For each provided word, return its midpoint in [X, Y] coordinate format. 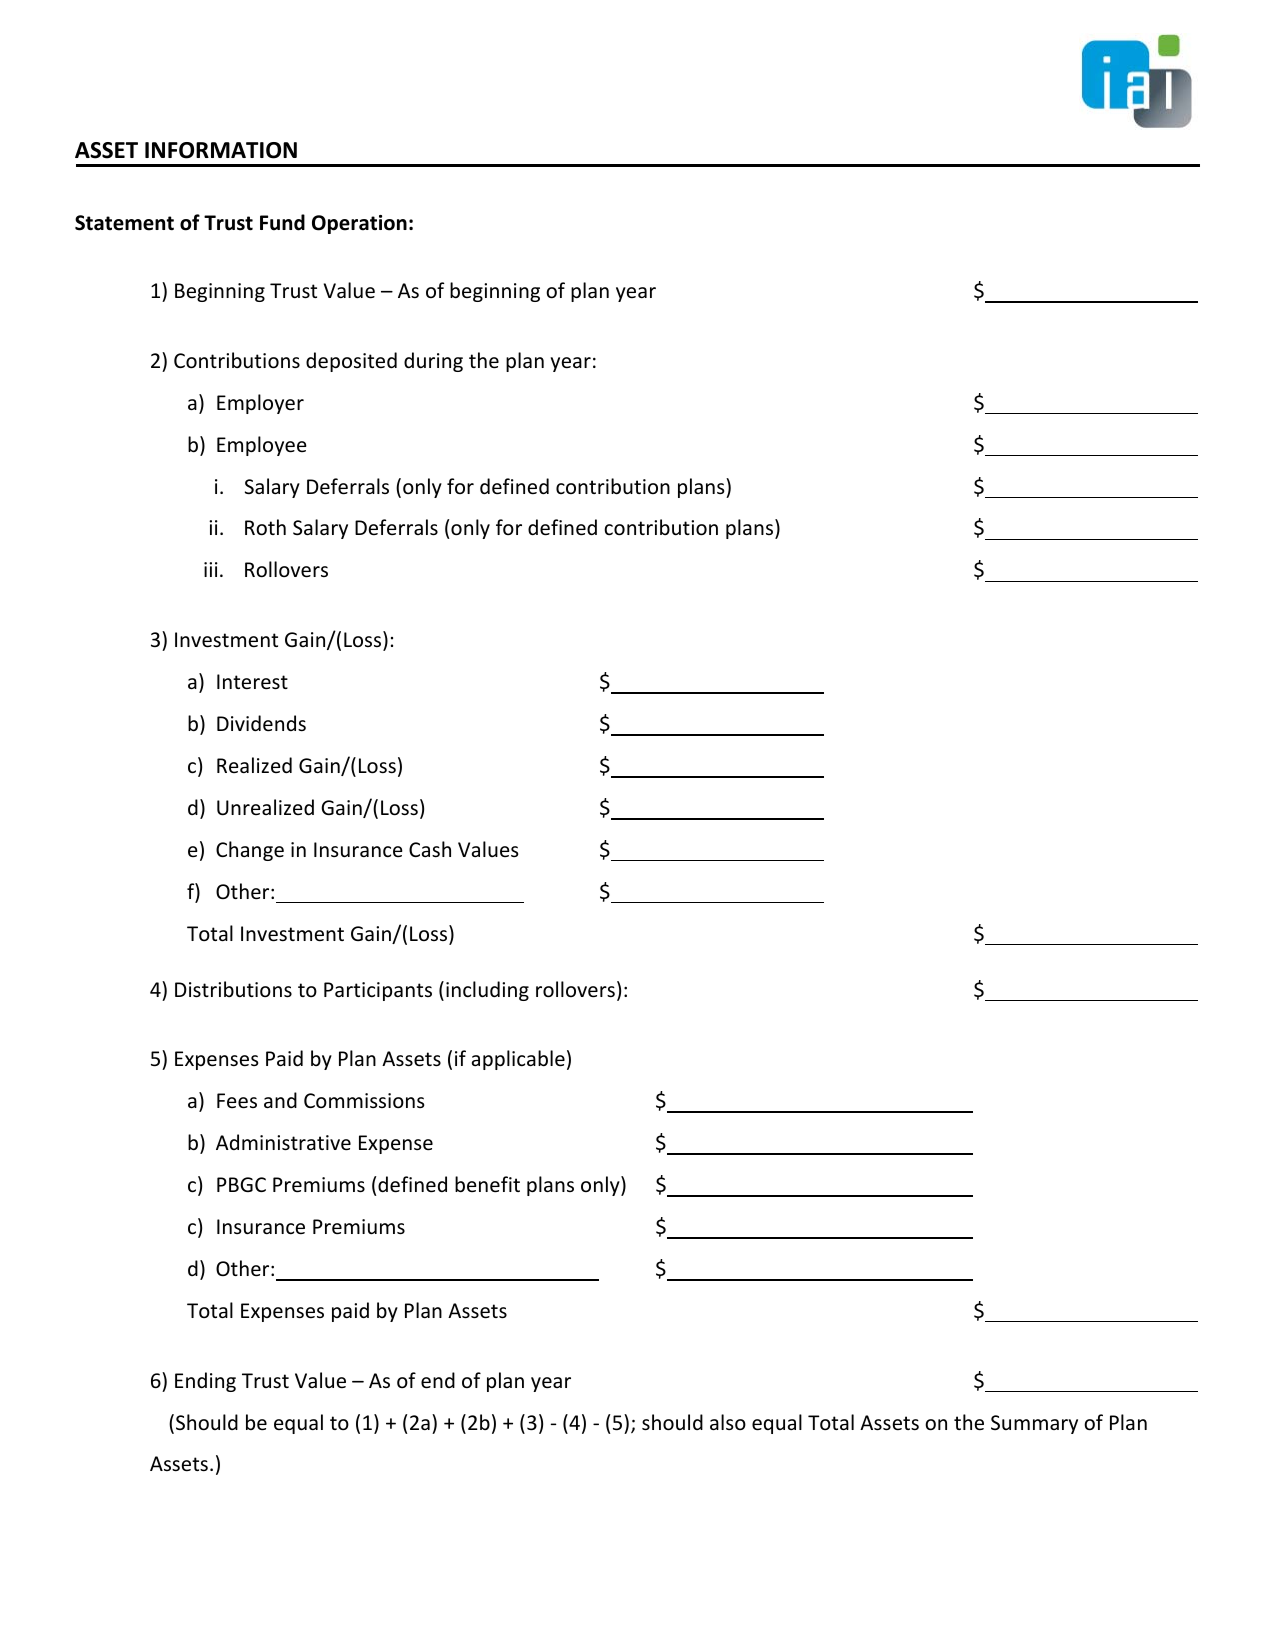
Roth [265, 527]
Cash [430, 849]
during [433, 362]
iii [211, 569]
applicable [518, 1060]
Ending [205, 1382]
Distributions [233, 989]
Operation [359, 224]
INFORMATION [221, 150]
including [487, 991]
